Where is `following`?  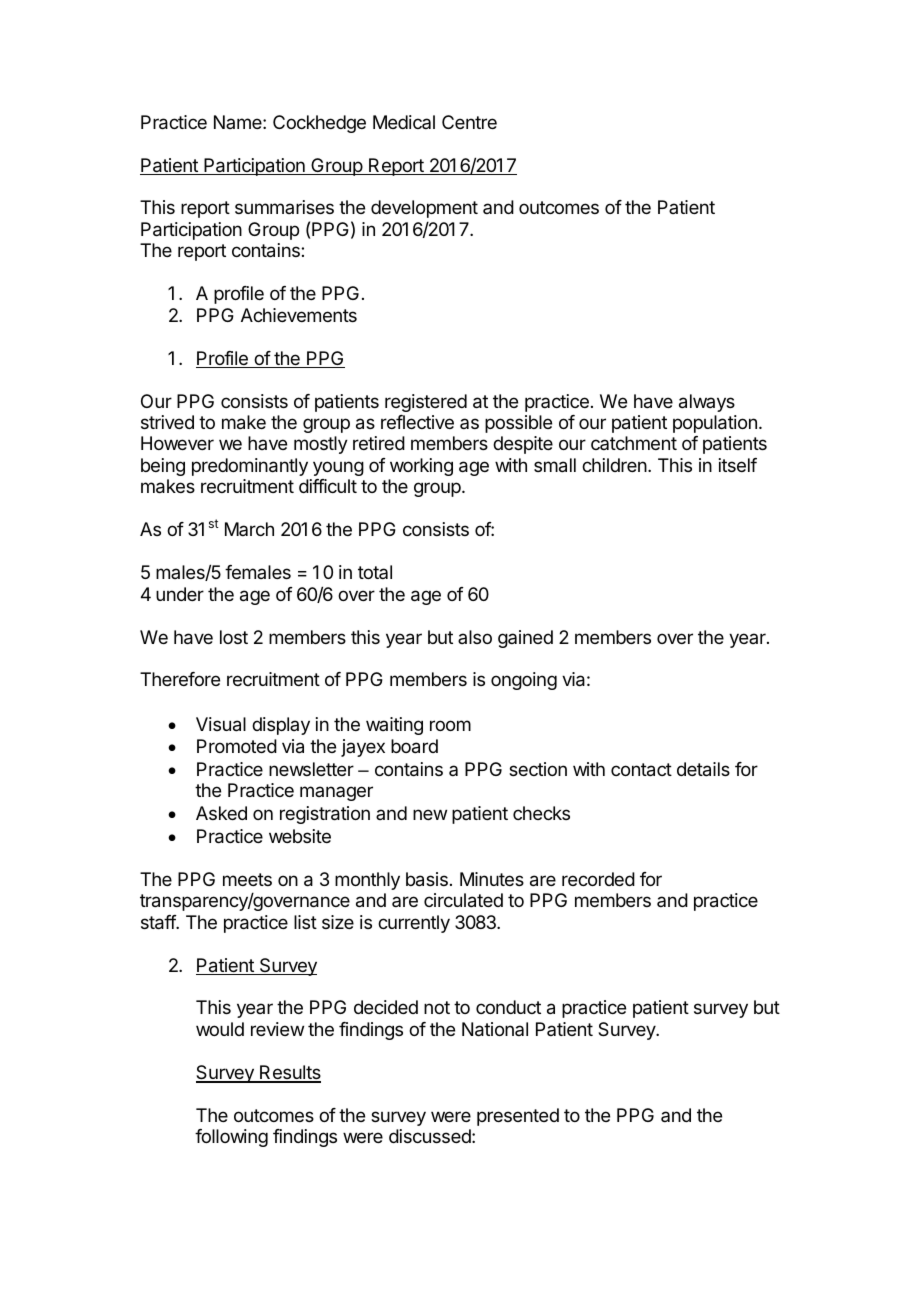
following is located at coordinates (231, 1138).
